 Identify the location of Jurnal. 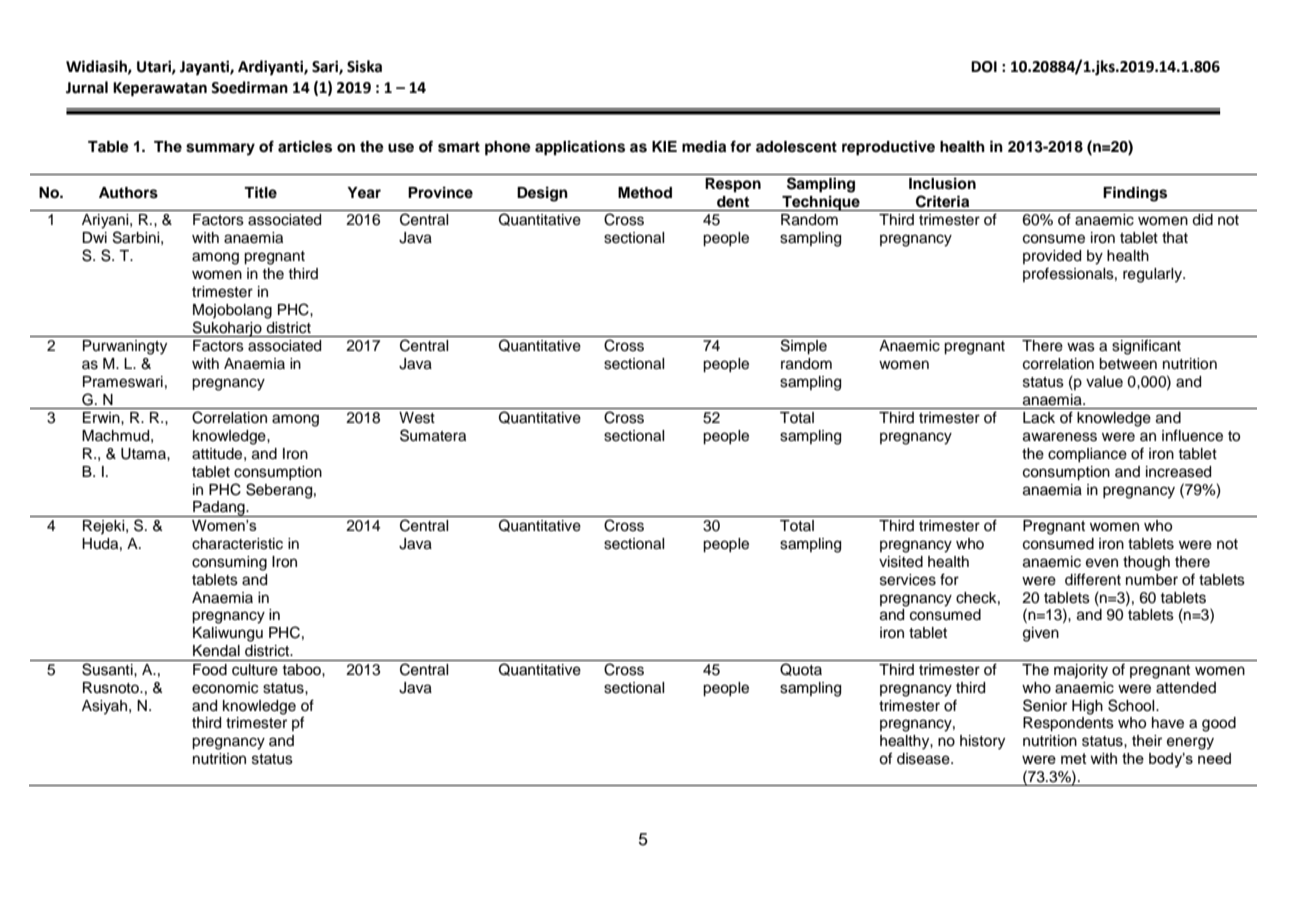
(87, 87).
